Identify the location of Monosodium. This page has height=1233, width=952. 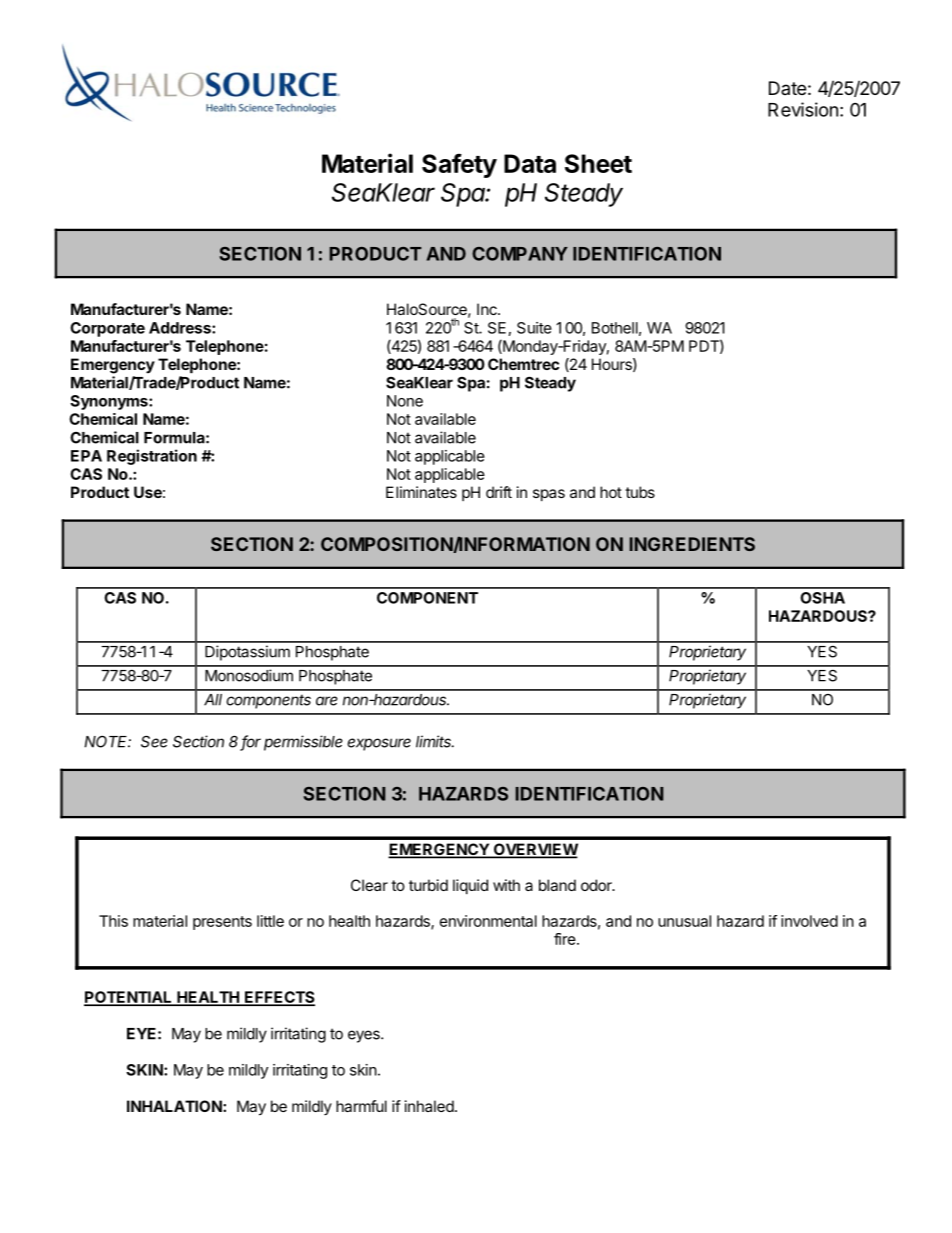
(249, 675).
